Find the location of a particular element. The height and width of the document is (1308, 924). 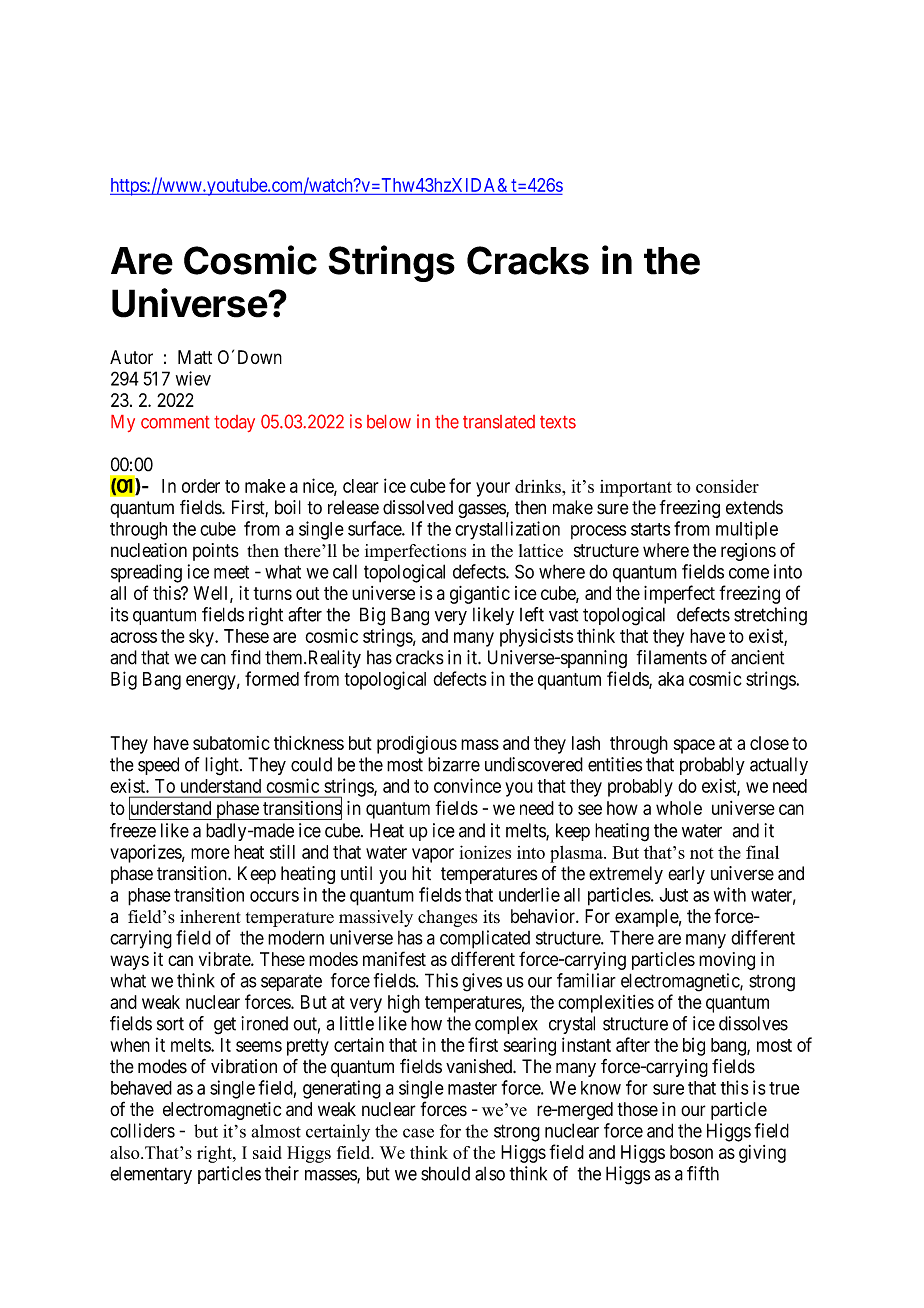

Matt is located at coordinates (195, 357).
